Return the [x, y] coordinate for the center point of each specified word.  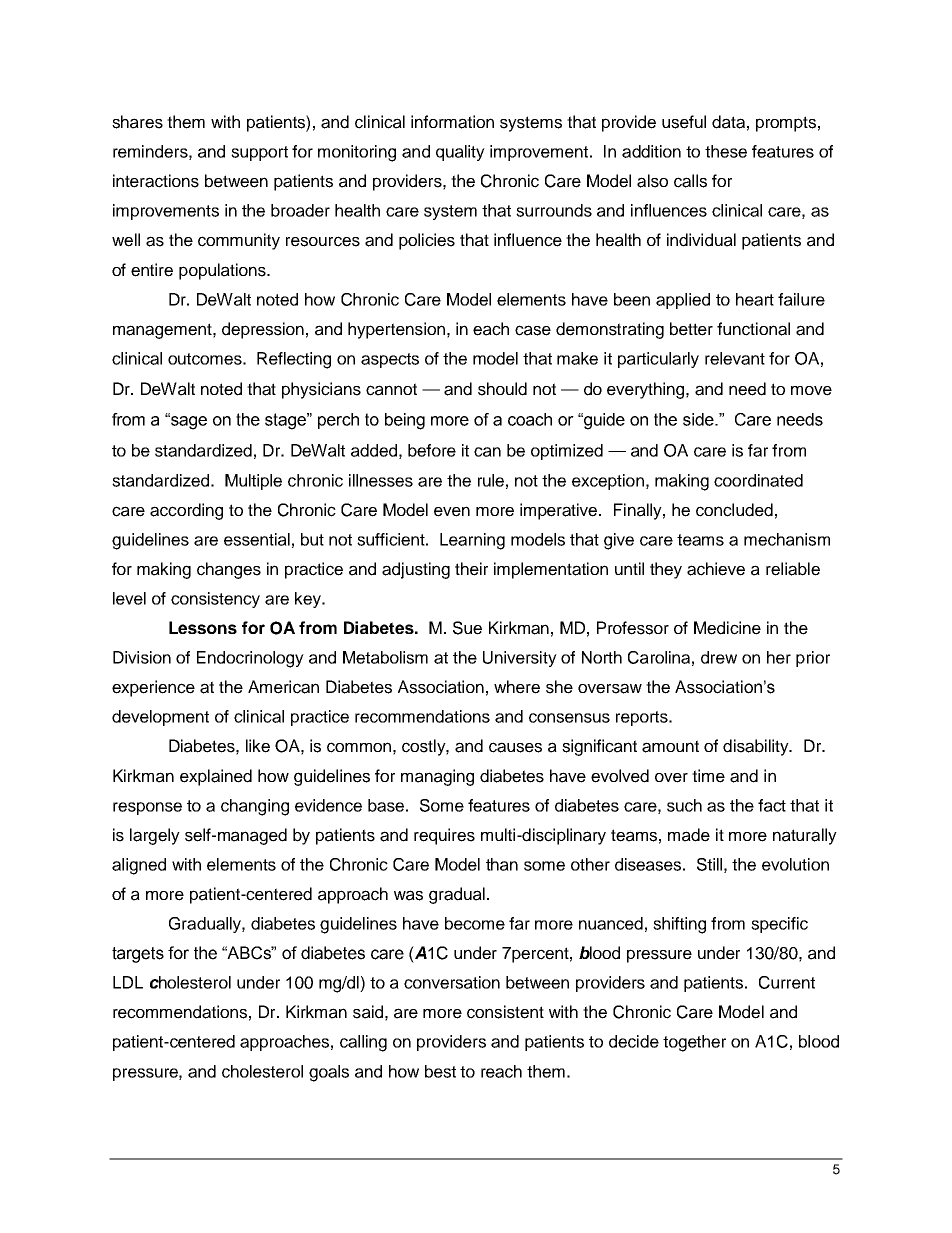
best [440, 1071]
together [694, 1043]
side [699, 419]
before [432, 450]
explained [216, 777]
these [726, 151]
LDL [128, 982]
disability [757, 747]
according [186, 511]
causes [515, 747]
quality [460, 153]
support [259, 153]
